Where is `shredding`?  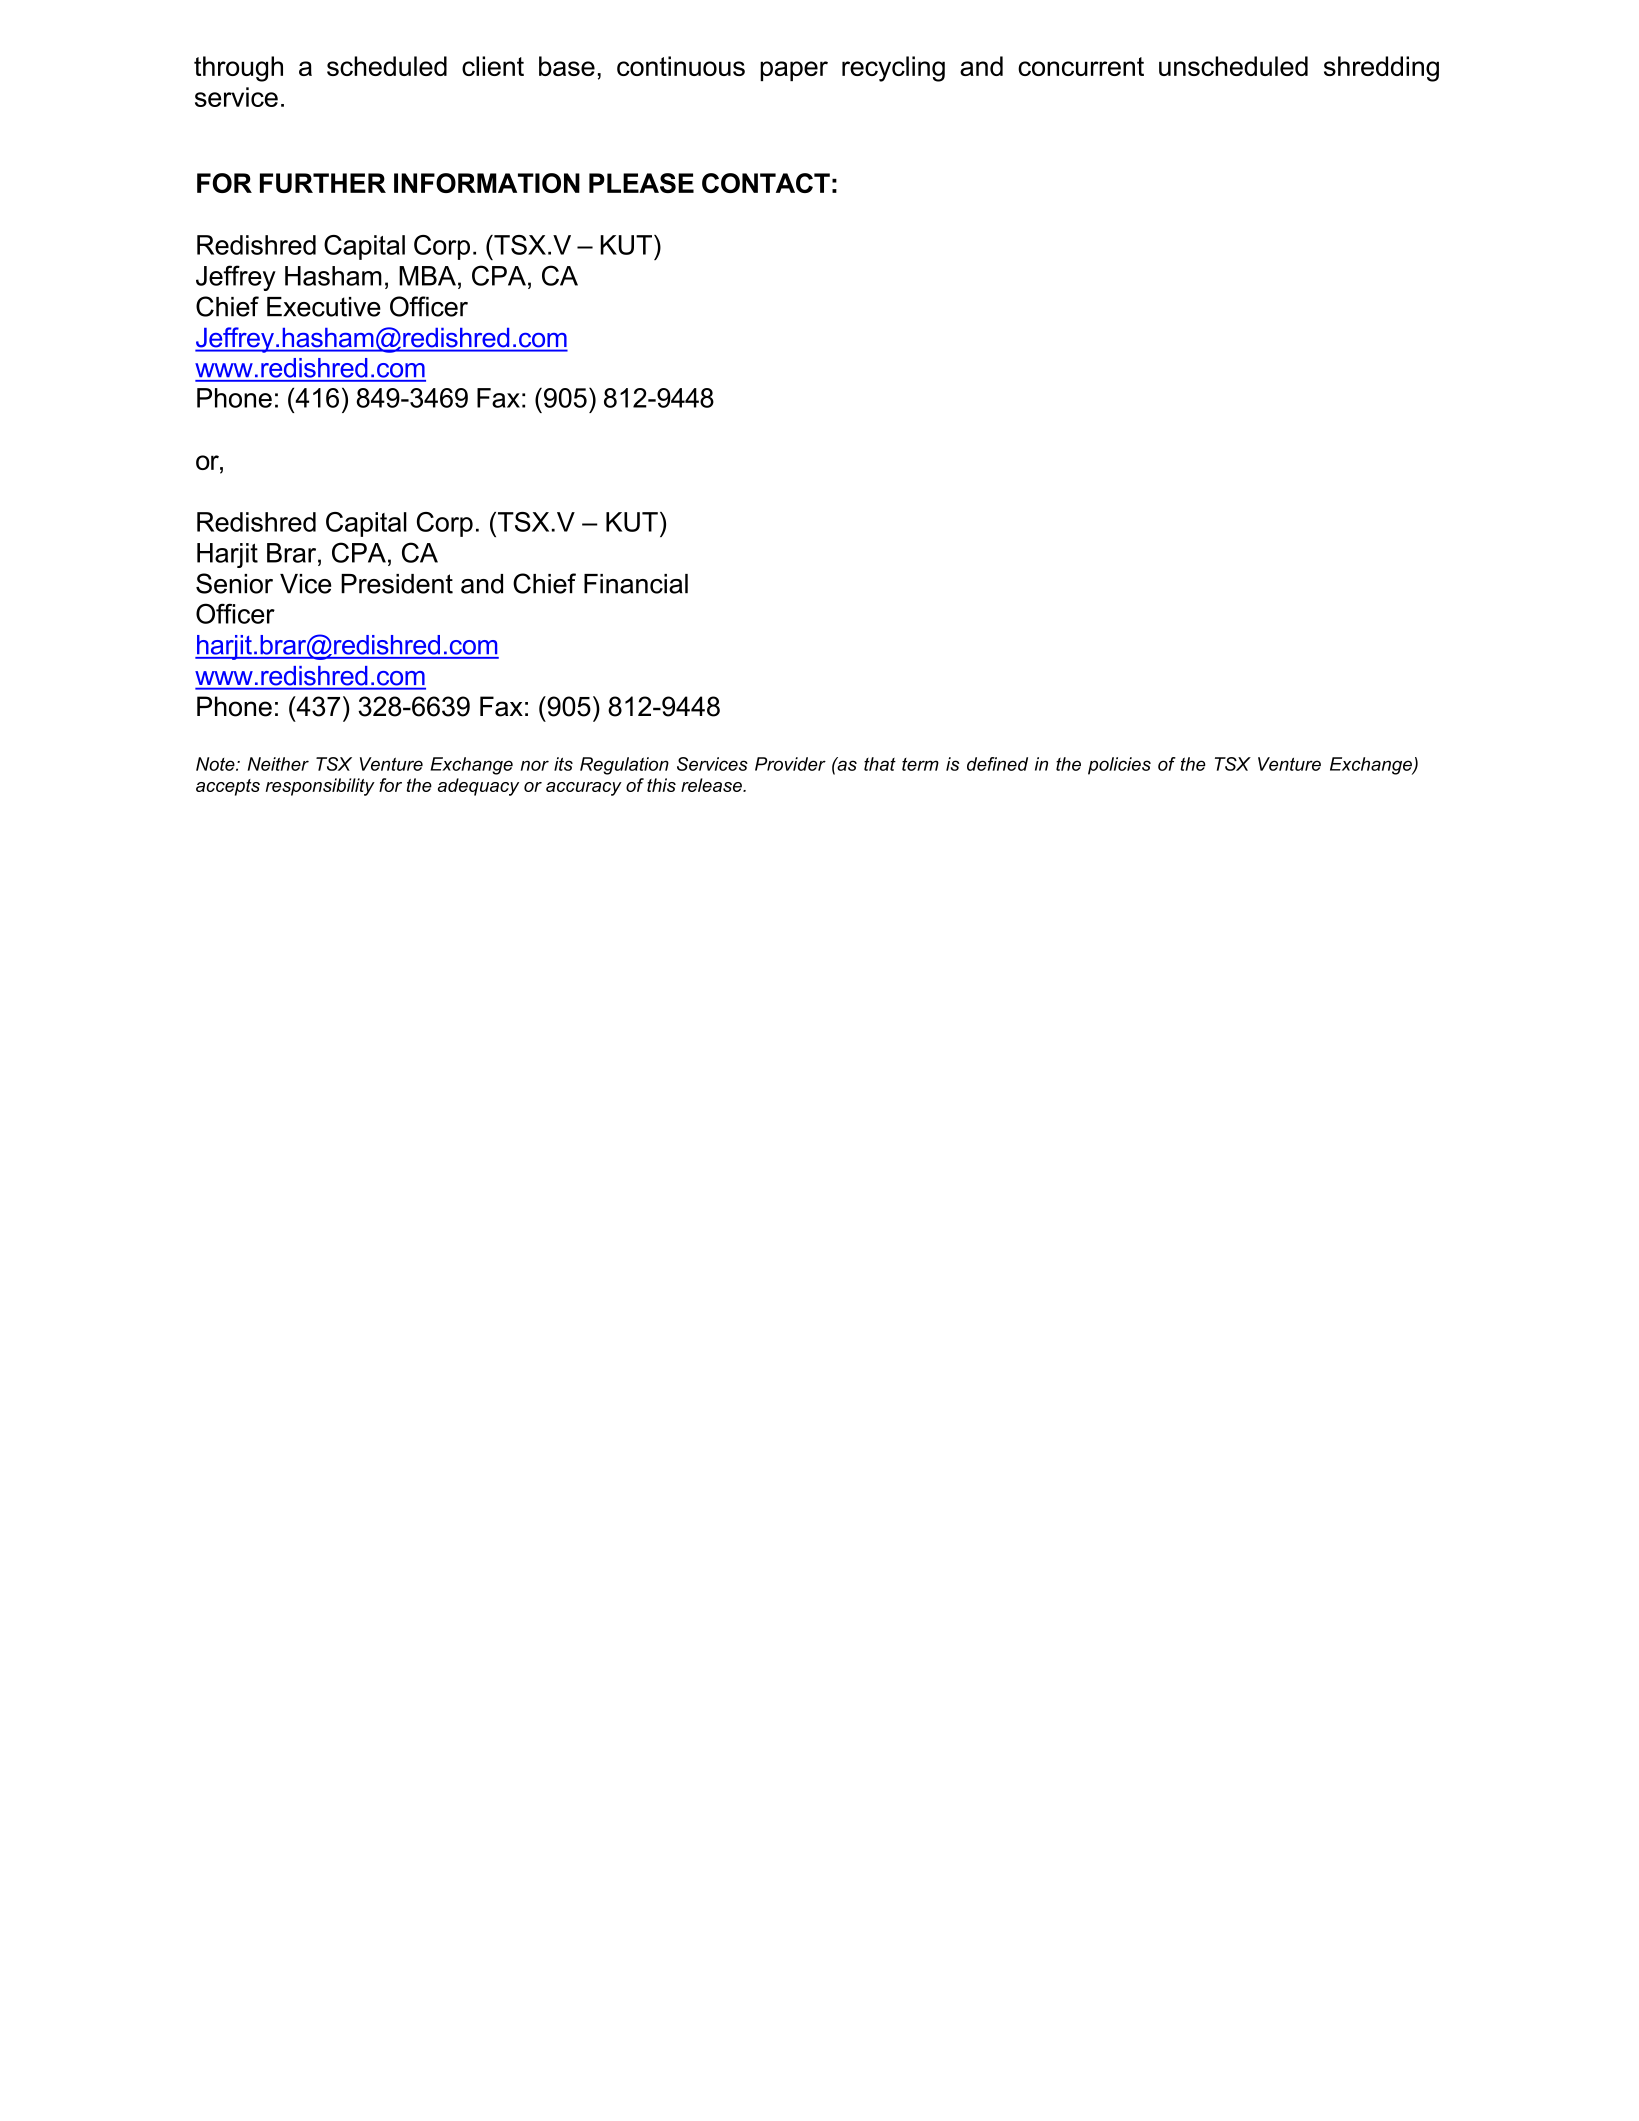 shredding is located at coordinates (1381, 69).
